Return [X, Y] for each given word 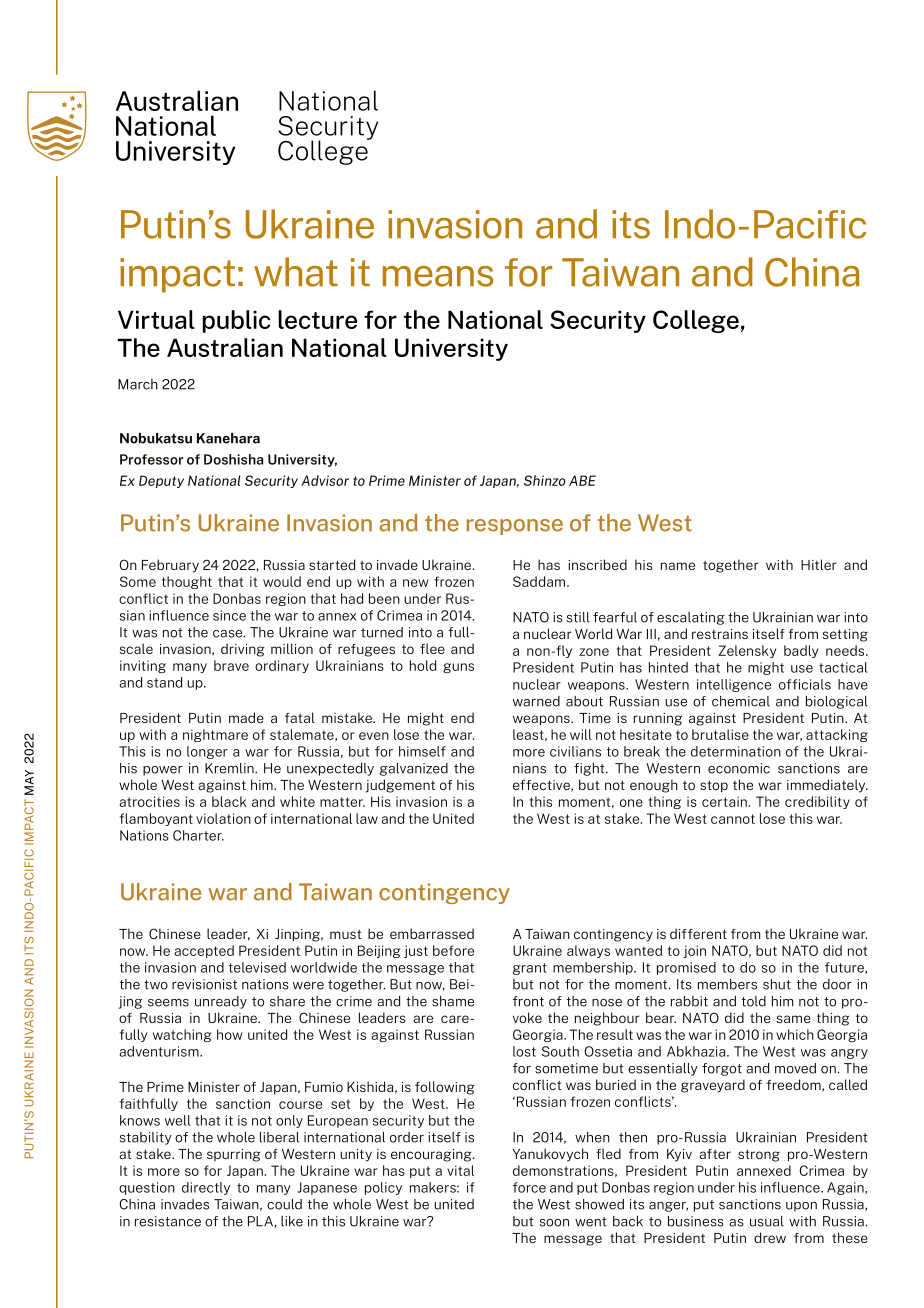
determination [736, 751]
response [515, 527]
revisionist [204, 984]
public [236, 321]
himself [422, 751]
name [678, 566]
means [438, 276]
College [696, 321]
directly [206, 1188]
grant [530, 969]
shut [777, 984]
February [170, 566]
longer [207, 752]
